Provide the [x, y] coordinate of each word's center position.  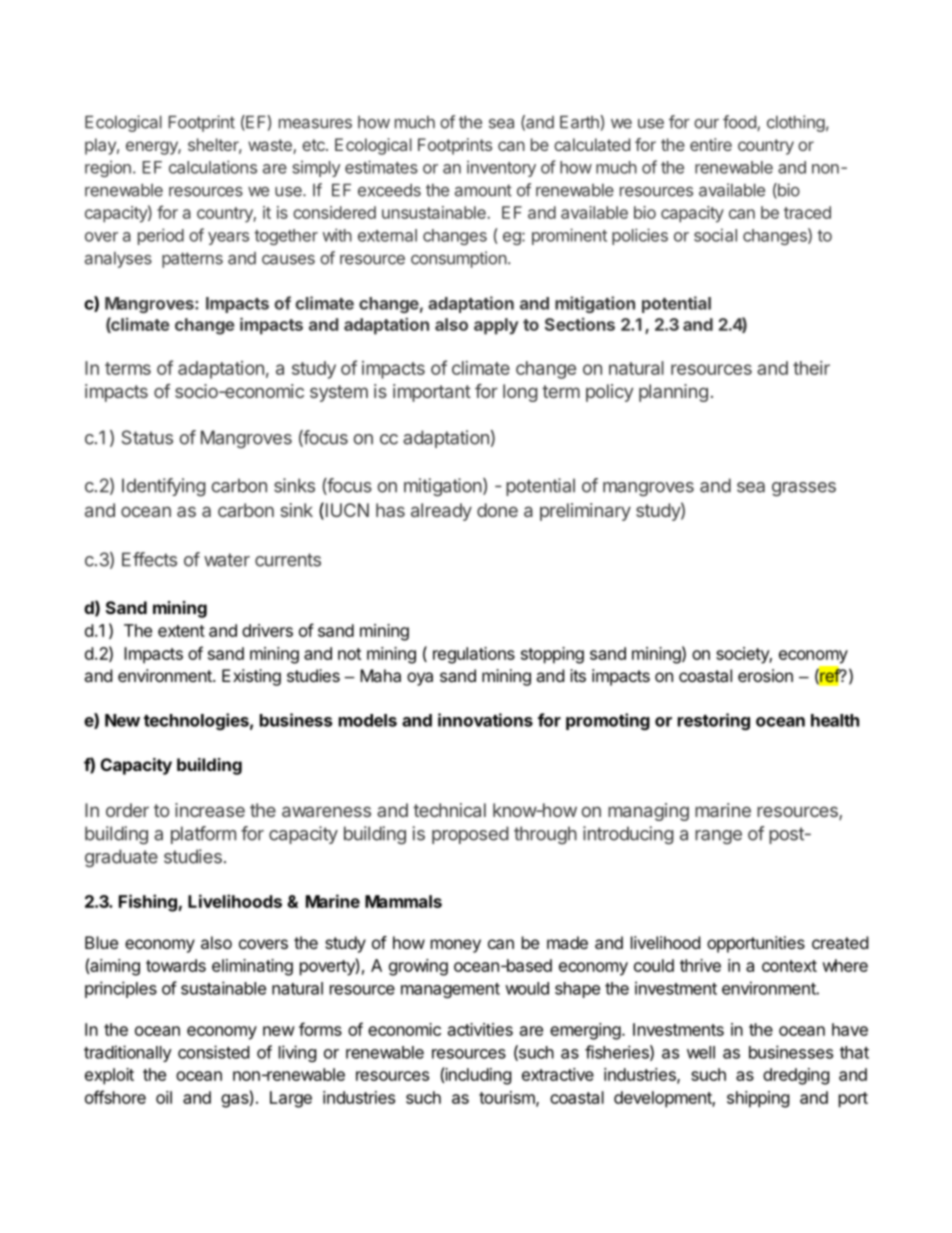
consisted [213, 1052]
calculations [213, 167]
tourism [508, 1098]
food [740, 123]
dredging [796, 1076]
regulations [474, 655]
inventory [501, 168]
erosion [765, 675]
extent [181, 631]
